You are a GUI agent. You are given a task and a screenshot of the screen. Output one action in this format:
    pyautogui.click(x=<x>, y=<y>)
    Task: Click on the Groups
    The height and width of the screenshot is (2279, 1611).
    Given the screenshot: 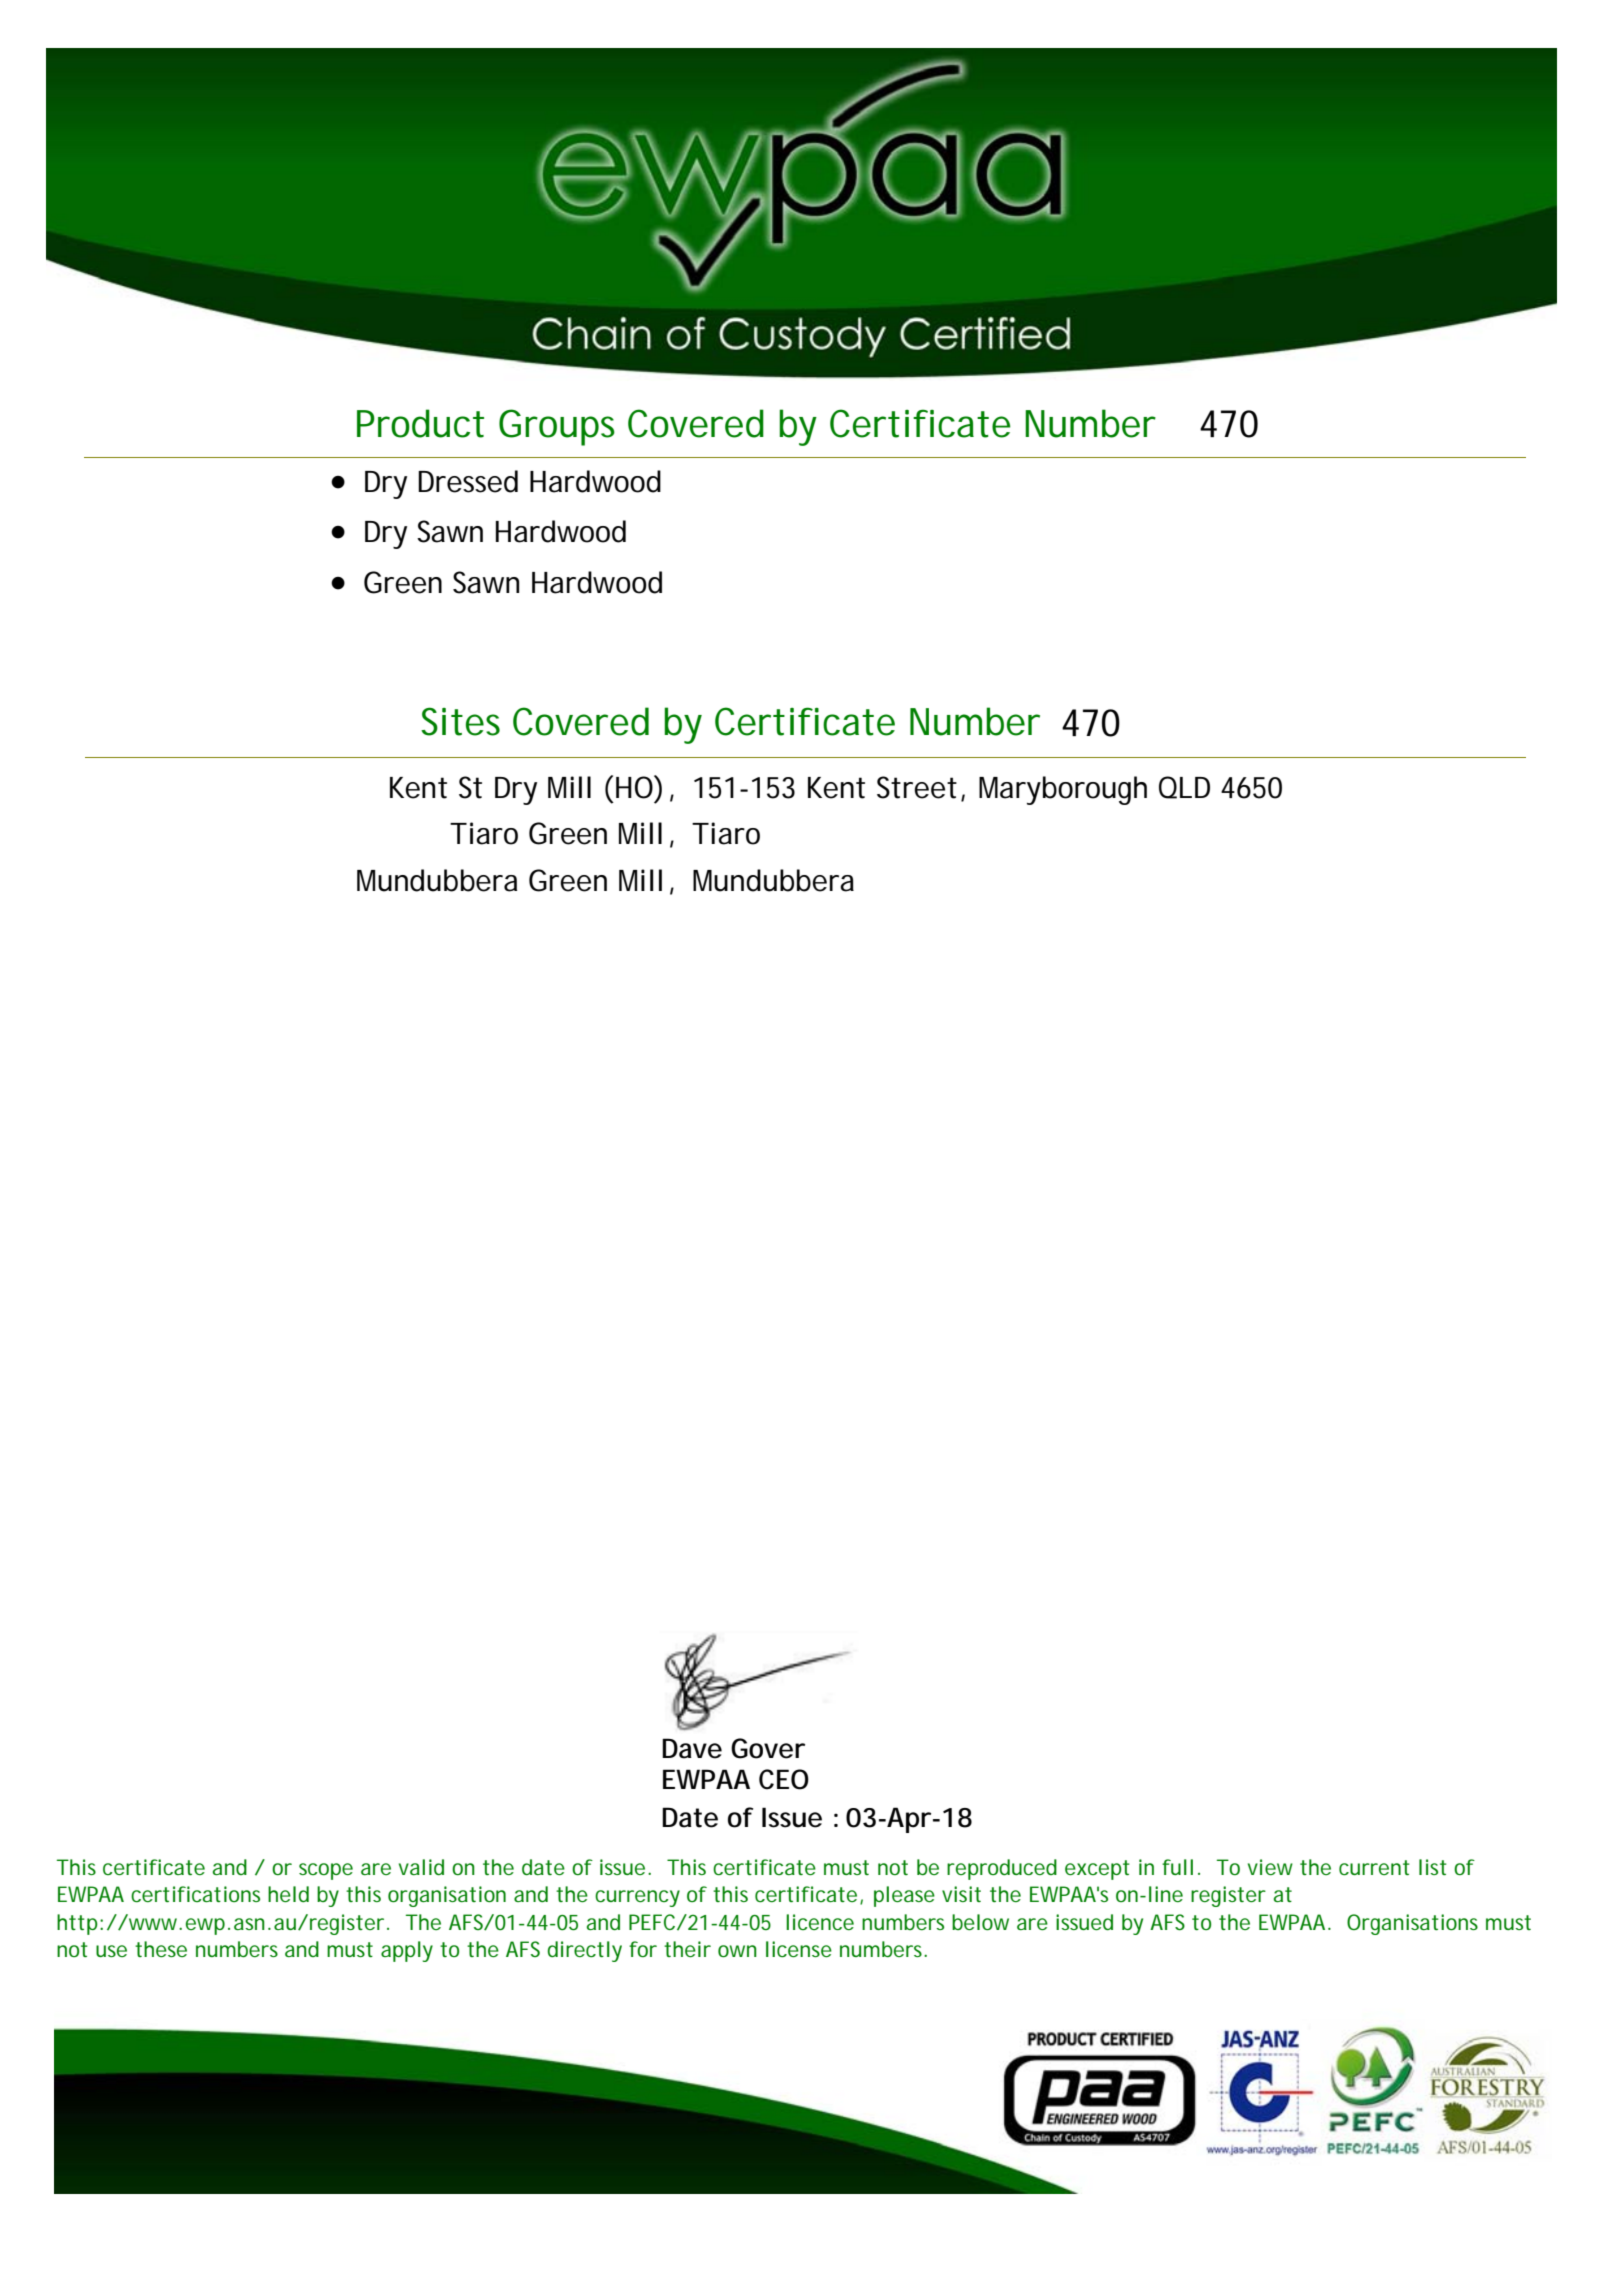 What is the action you would take?
    pyautogui.click(x=557, y=427)
